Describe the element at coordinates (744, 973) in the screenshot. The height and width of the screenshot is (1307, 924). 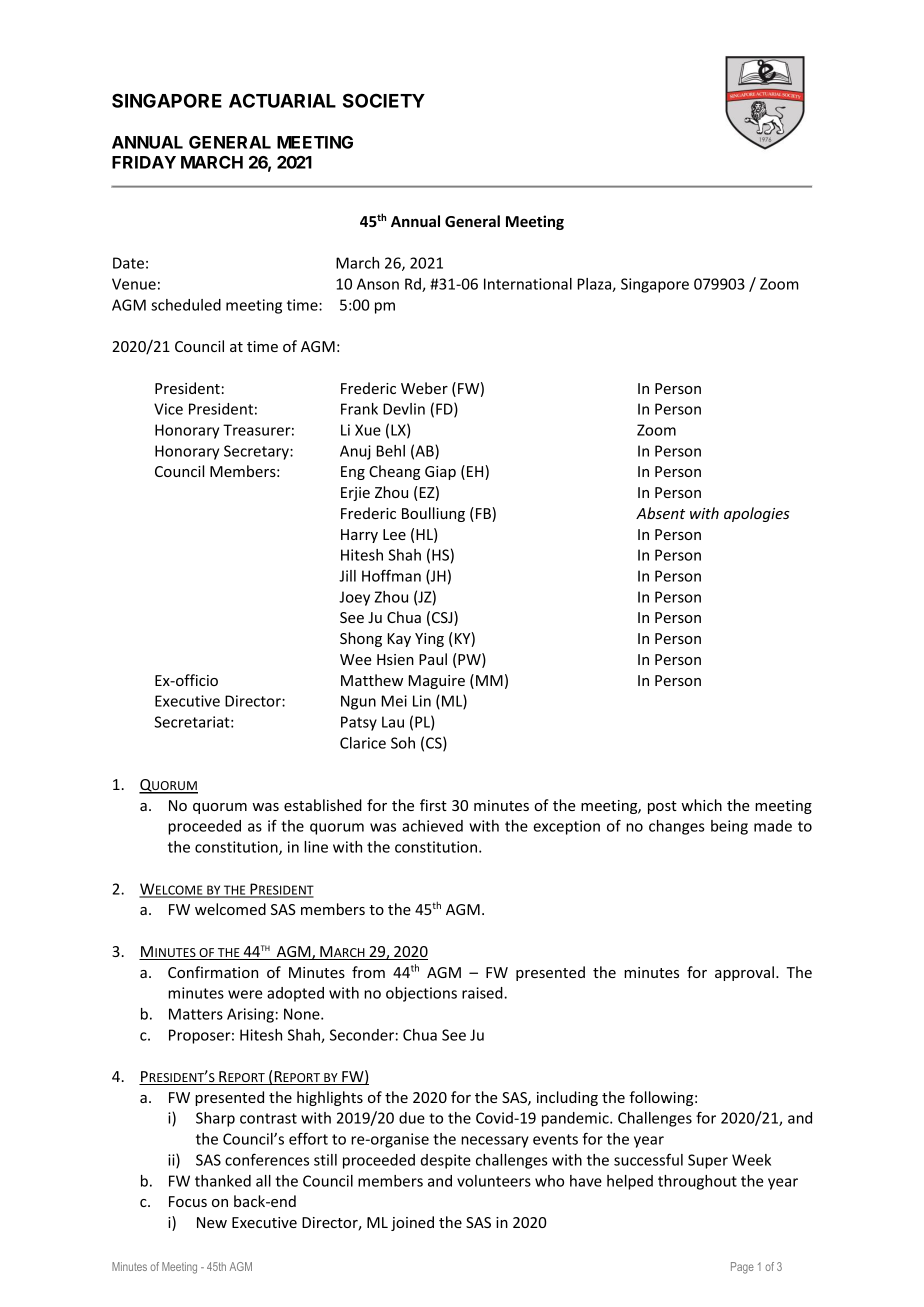
I see `approval` at that location.
